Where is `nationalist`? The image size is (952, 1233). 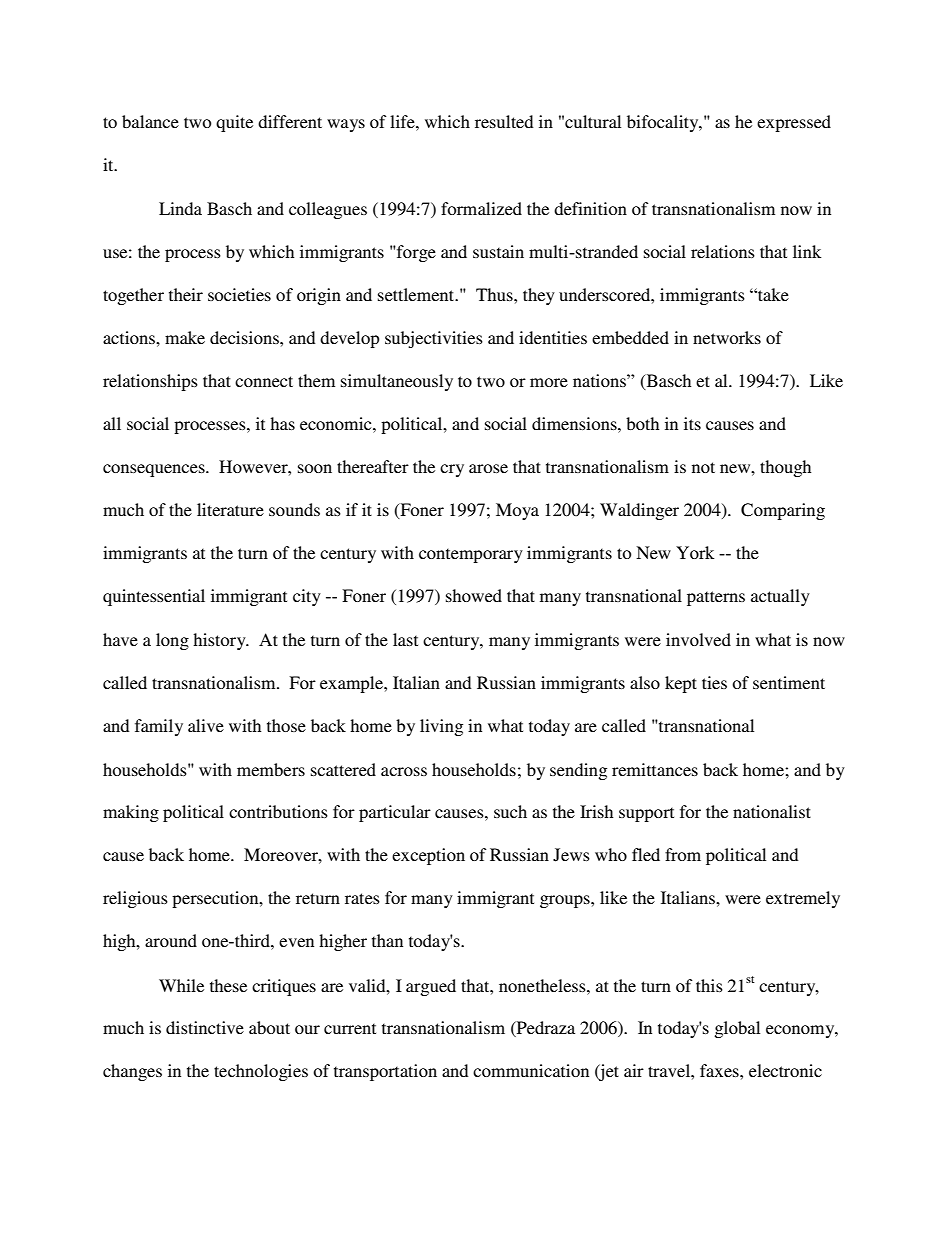
nationalist is located at coordinates (772, 811).
